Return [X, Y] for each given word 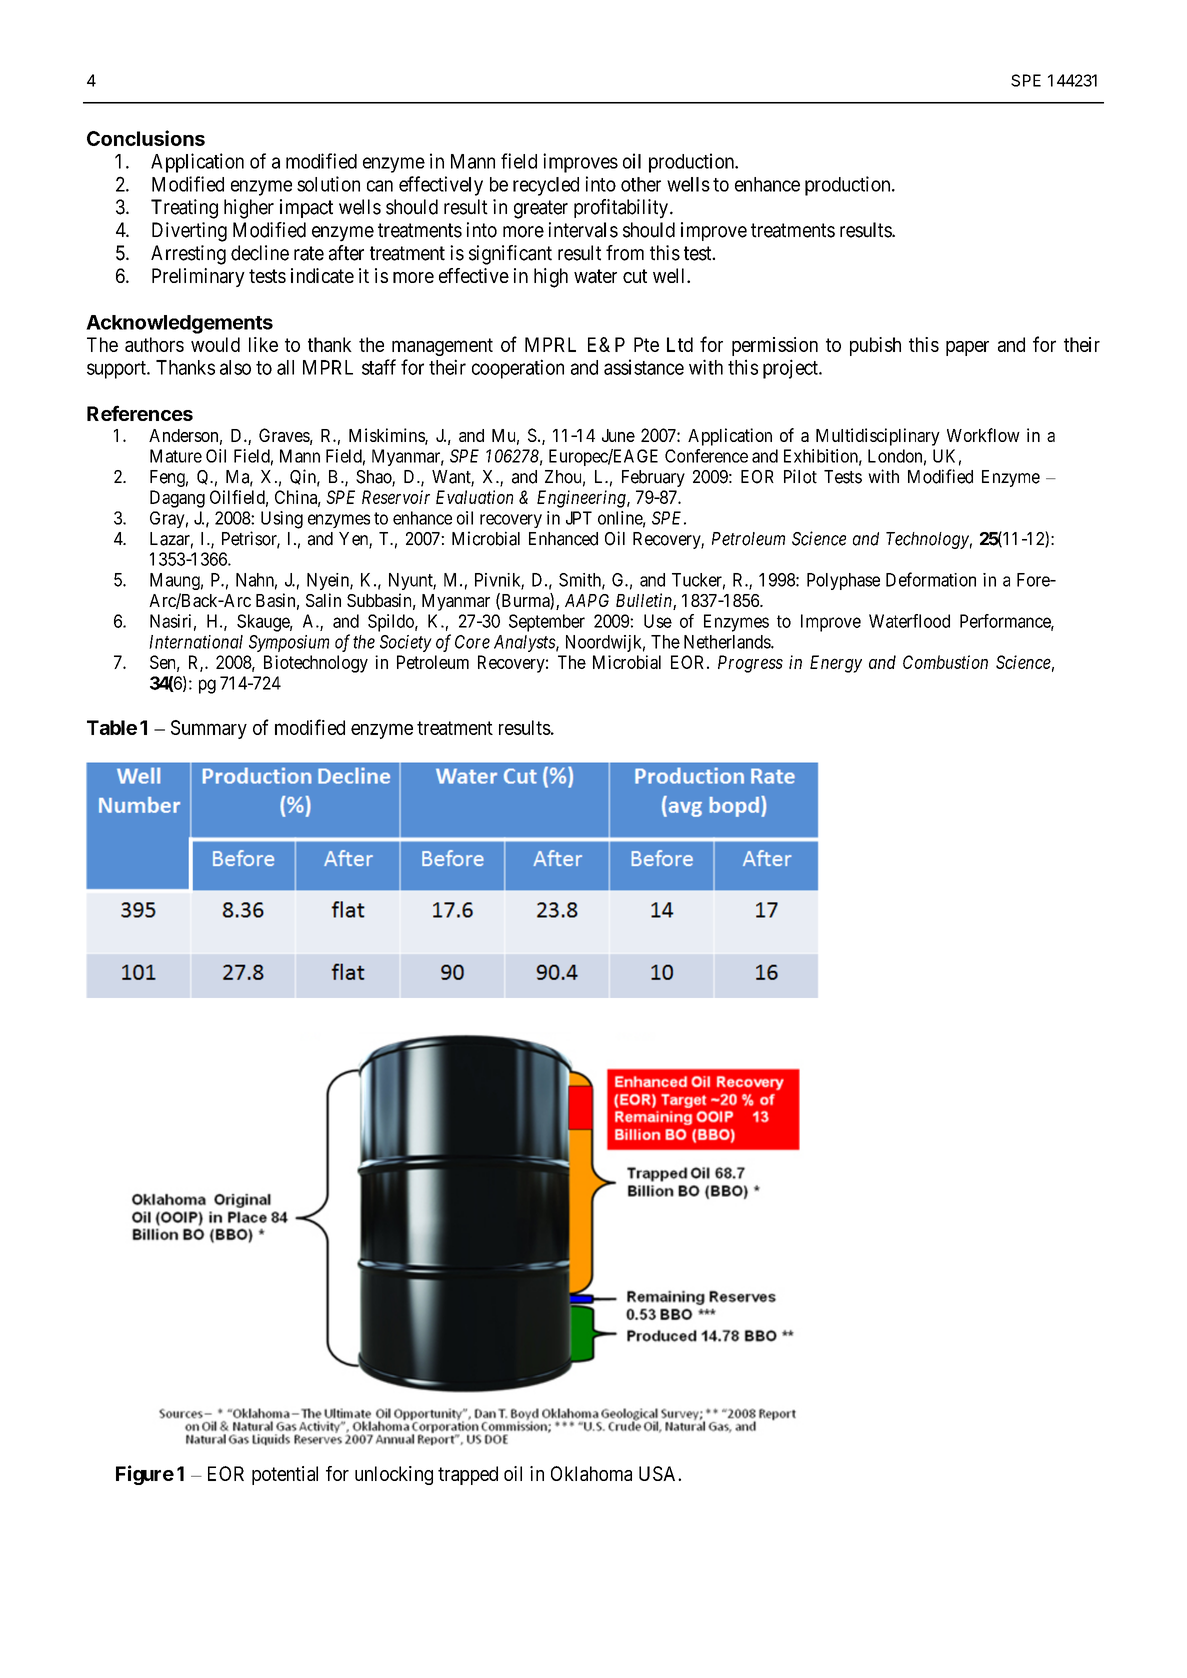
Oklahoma [591, 1473]
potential [285, 1475]
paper [967, 348]
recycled [546, 186]
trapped [468, 1475]
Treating [184, 209]
